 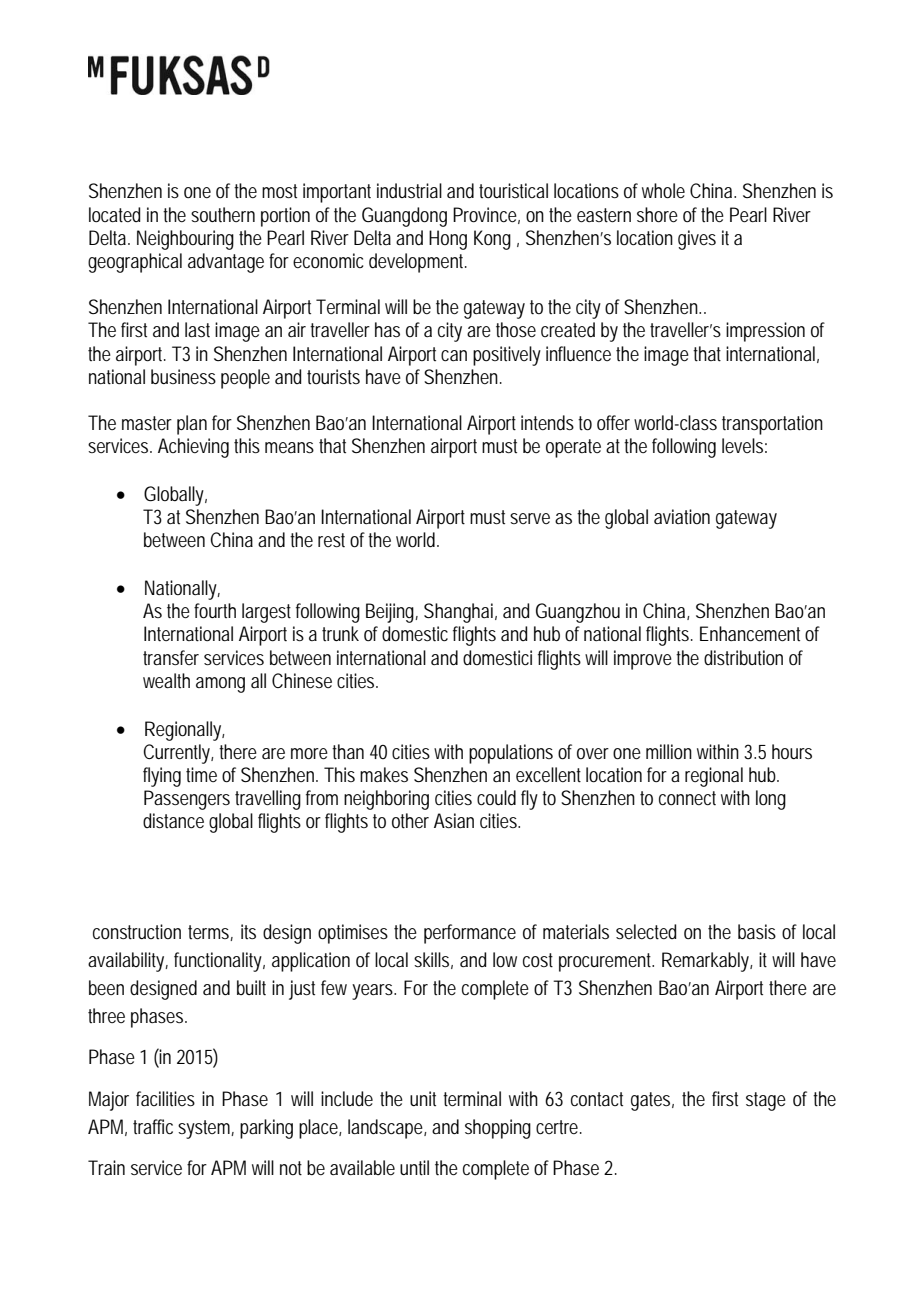 I want to click on gives, so click(x=697, y=240).
